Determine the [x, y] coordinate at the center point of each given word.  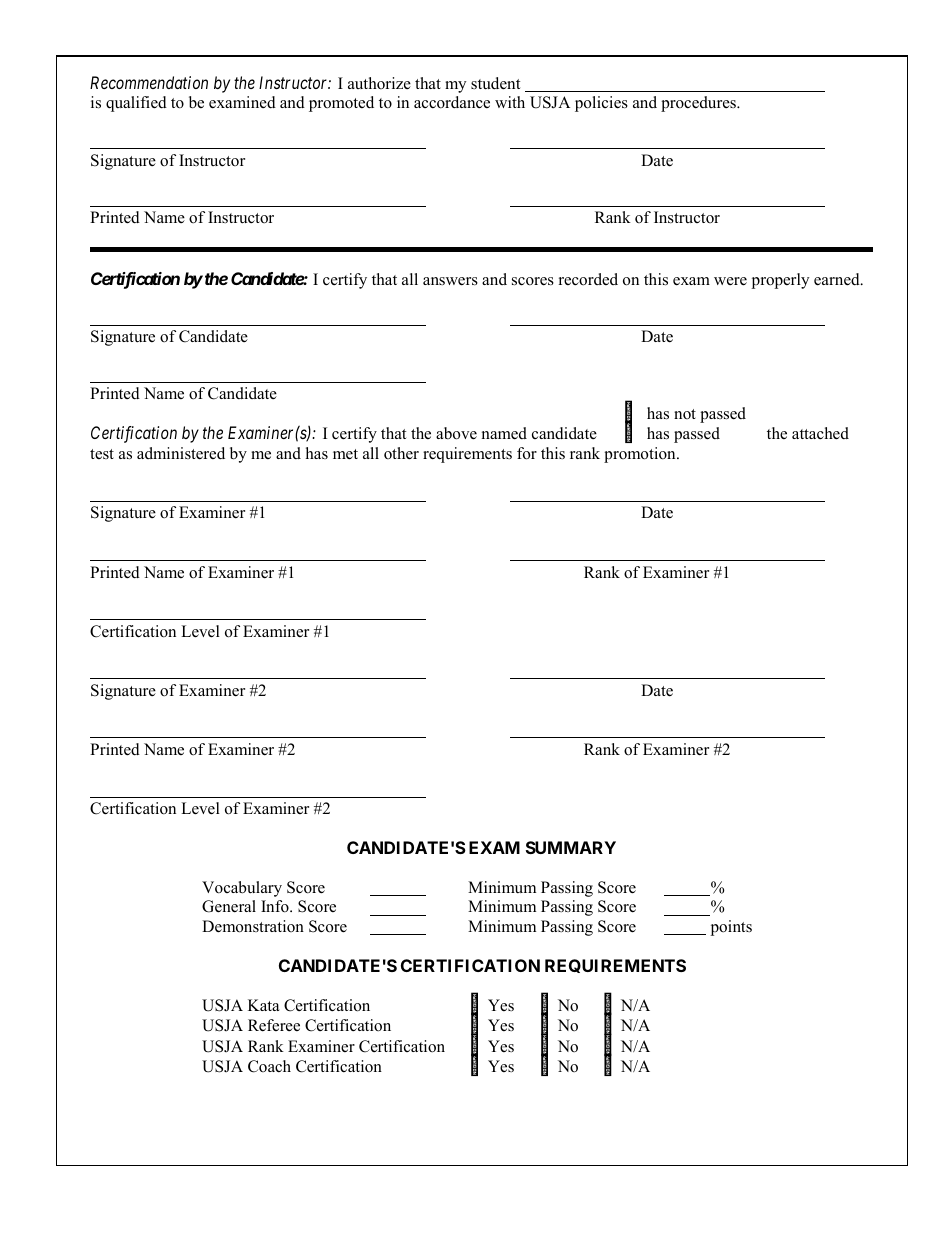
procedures [699, 104]
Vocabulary [242, 889]
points [731, 928]
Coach [269, 1066]
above [456, 433]
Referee [274, 1025]
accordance [452, 102]
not [685, 414]
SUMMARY [571, 847]
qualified [136, 104]
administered [181, 453]
